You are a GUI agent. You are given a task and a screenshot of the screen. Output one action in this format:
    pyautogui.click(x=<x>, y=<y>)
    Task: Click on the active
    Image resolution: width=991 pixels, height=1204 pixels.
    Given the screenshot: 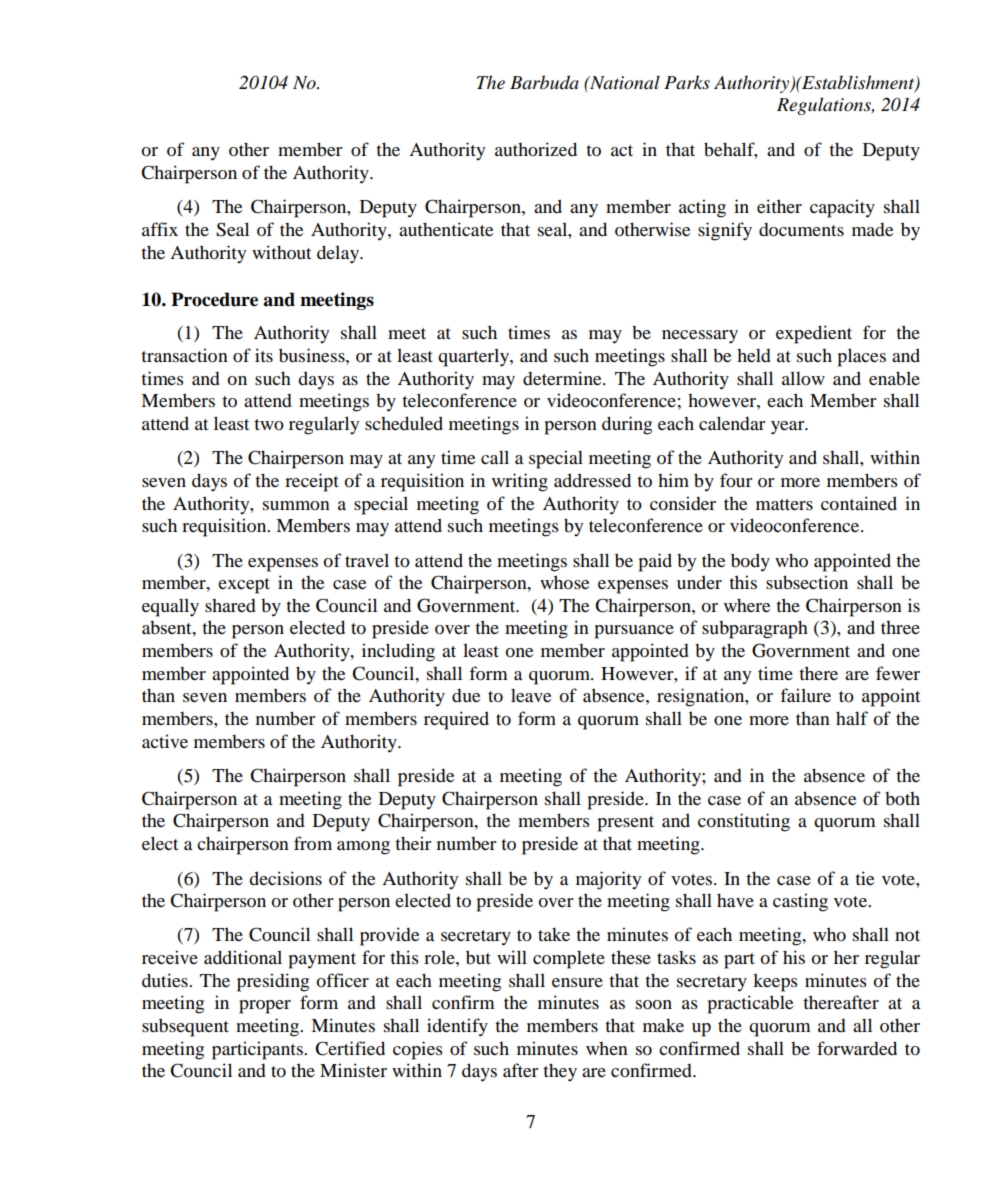 What is the action you would take?
    pyautogui.click(x=165, y=741)
